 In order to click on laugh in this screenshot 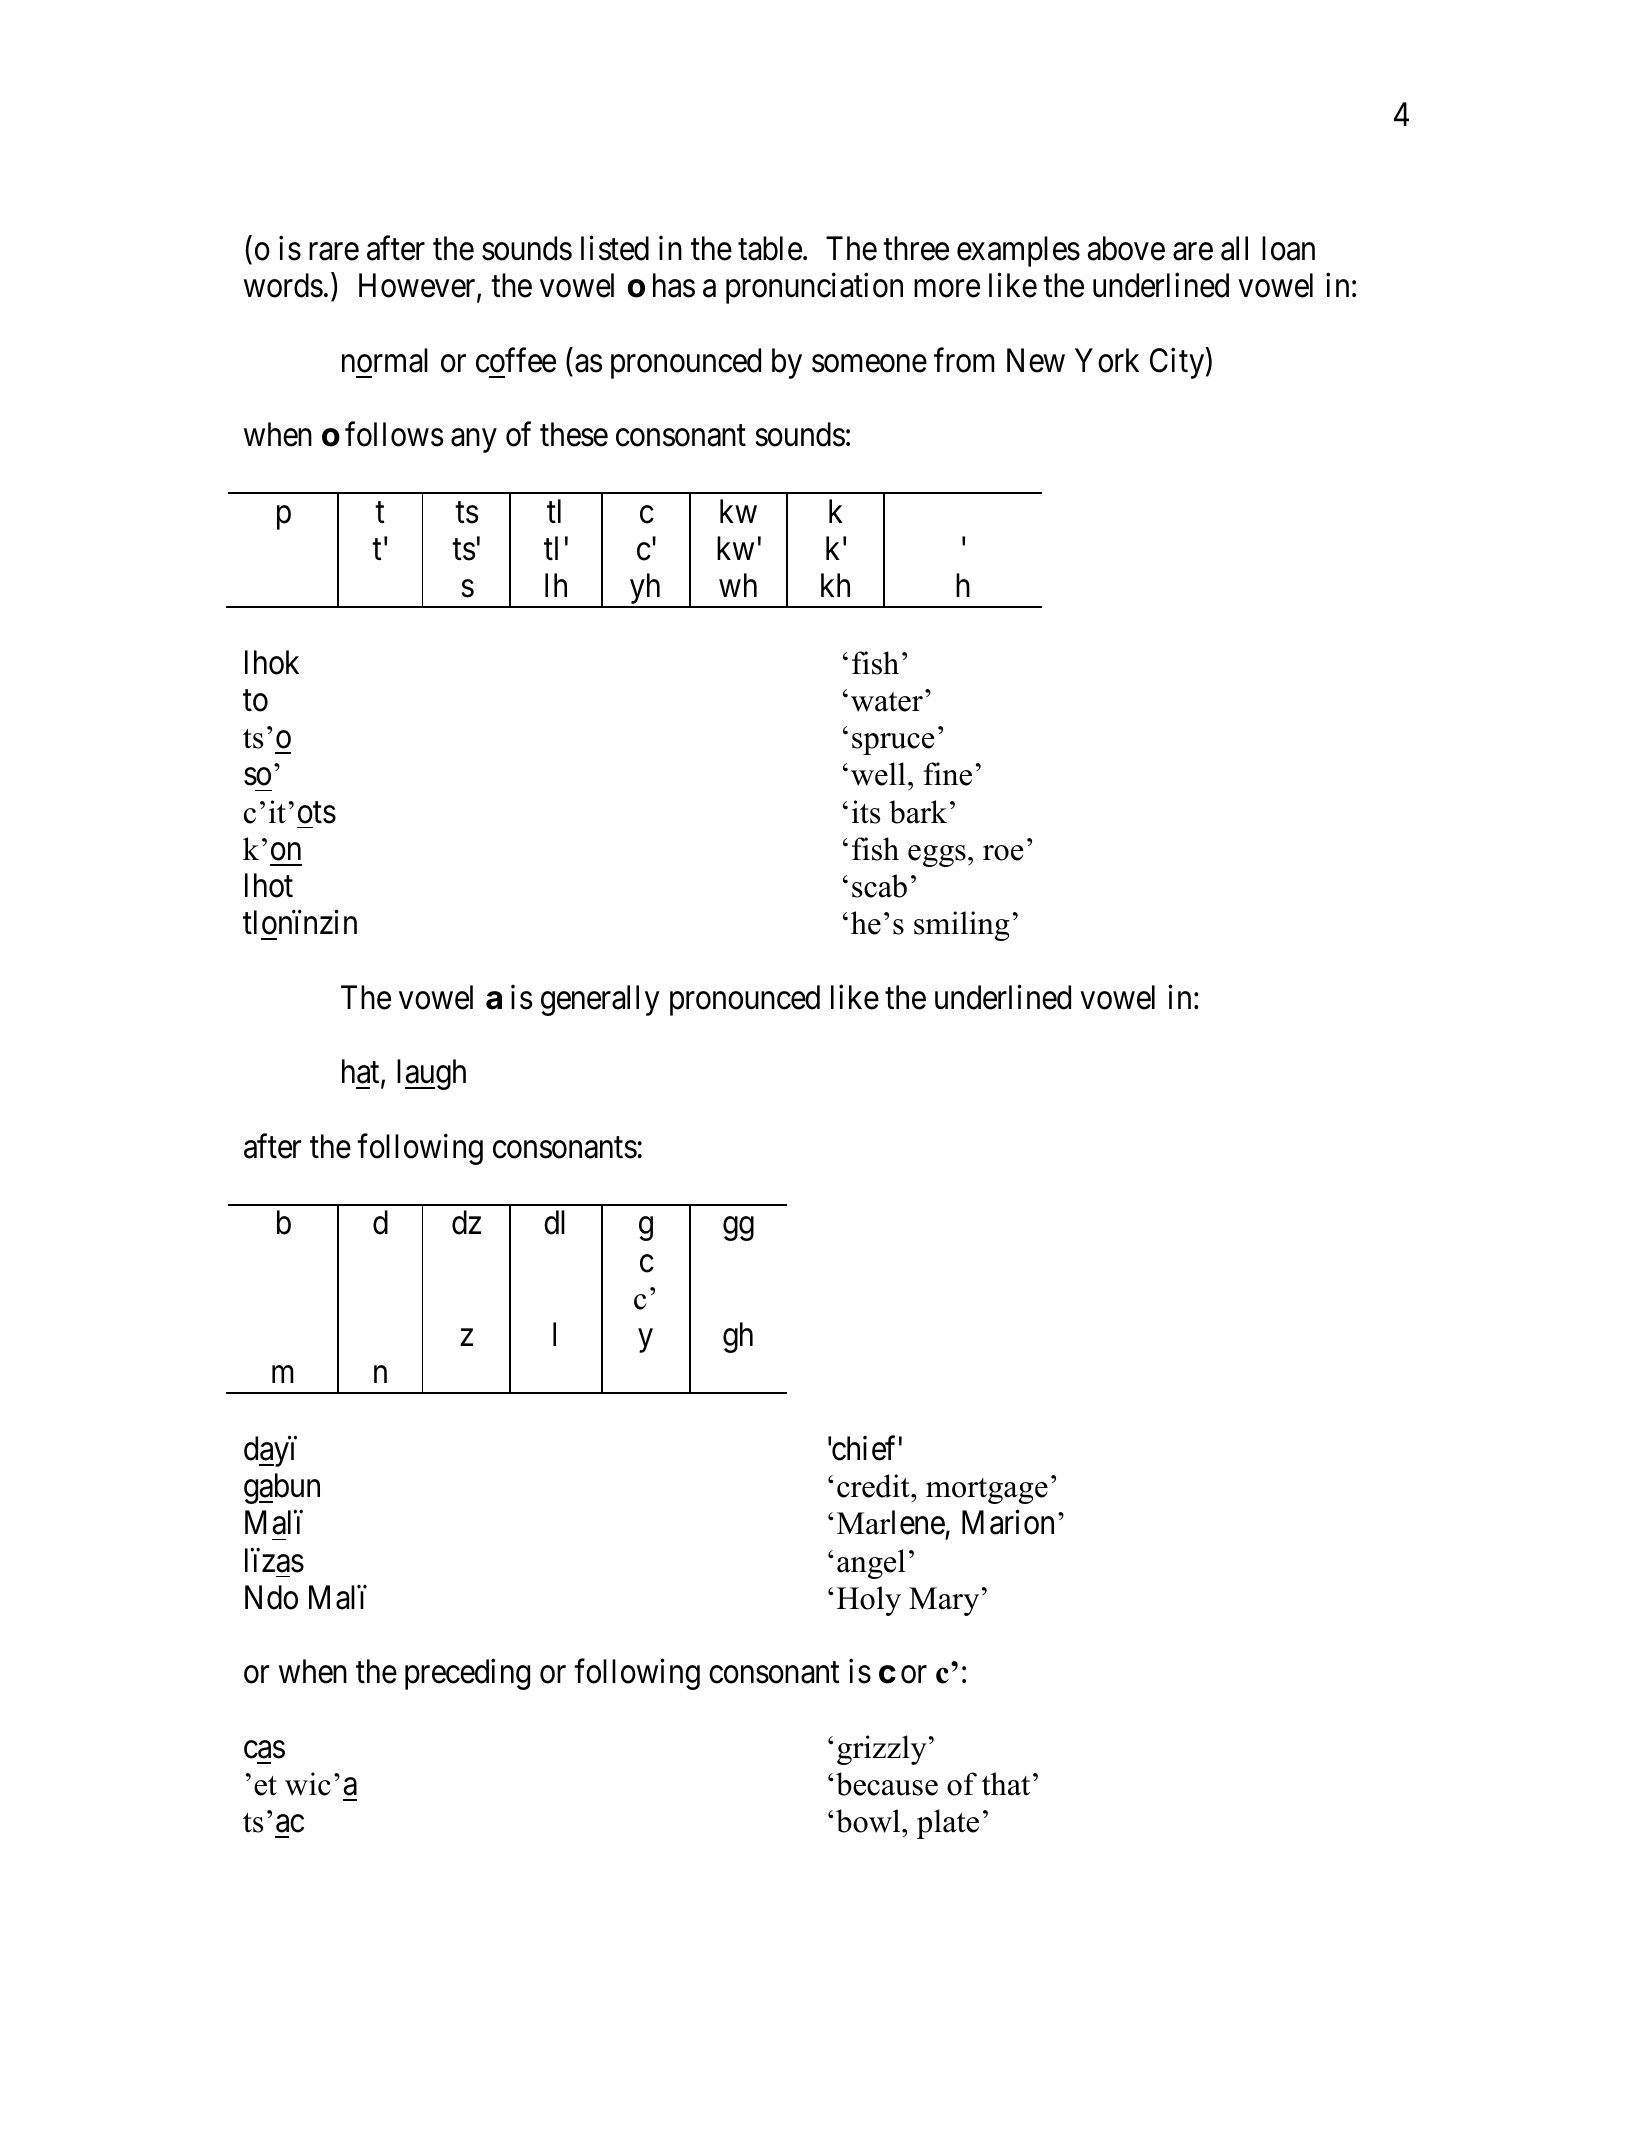, I will do `click(431, 1074)`.
